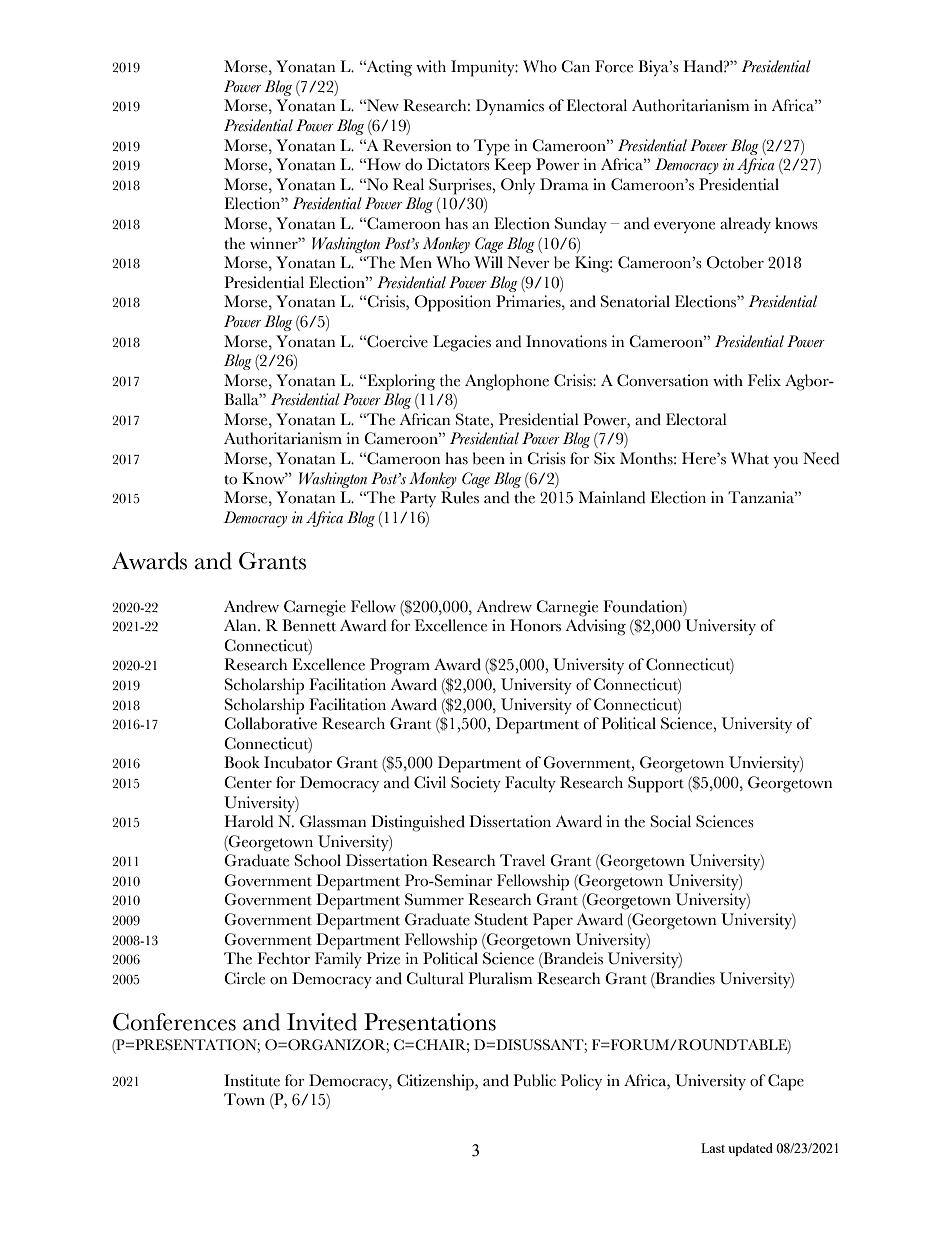 Image resolution: width=952 pixels, height=1233 pixels. What do you see at coordinates (476, 784) in the image?
I see `Society` at bounding box center [476, 784].
